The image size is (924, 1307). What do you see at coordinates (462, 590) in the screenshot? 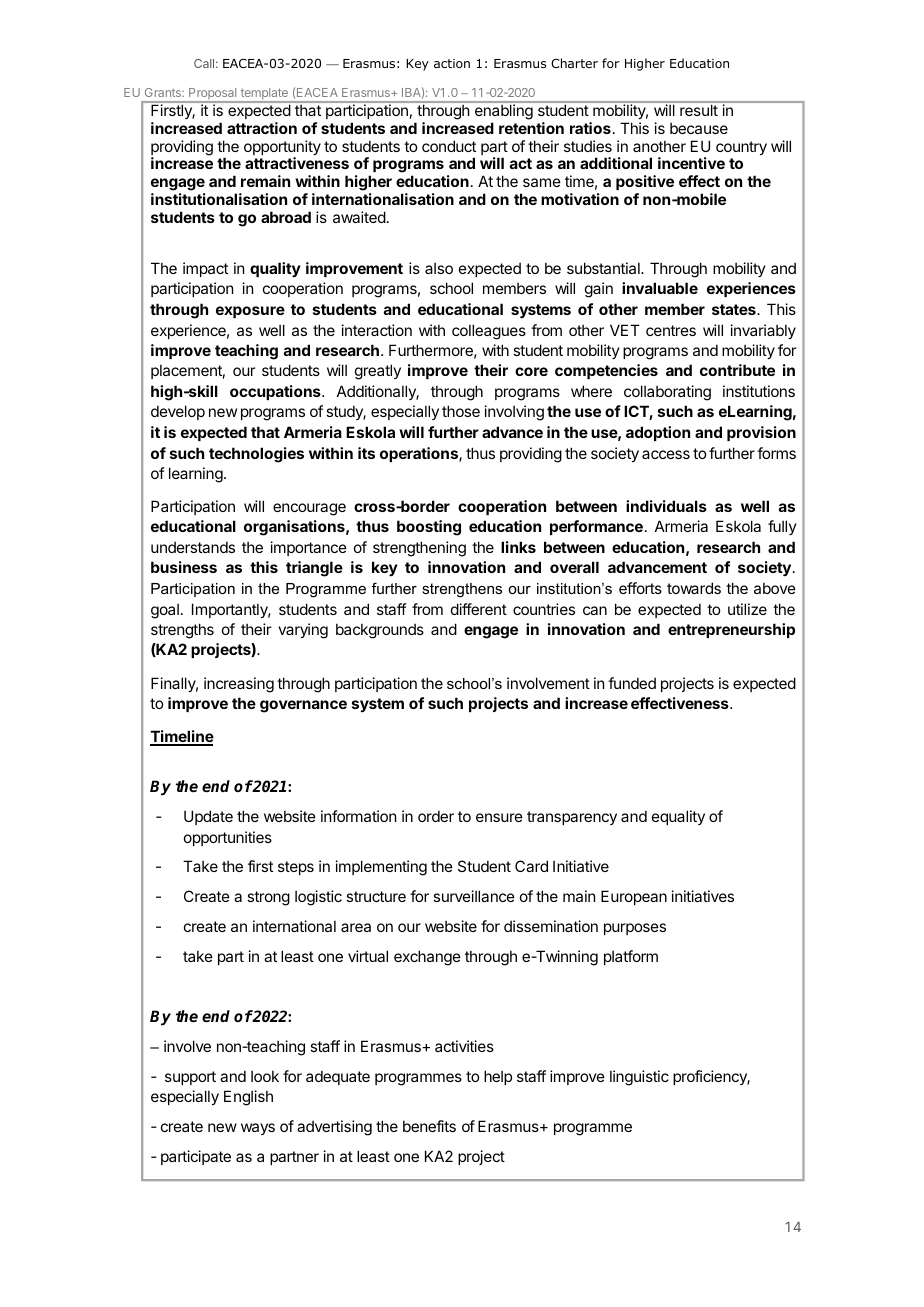
I see `strengthens` at bounding box center [462, 590].
